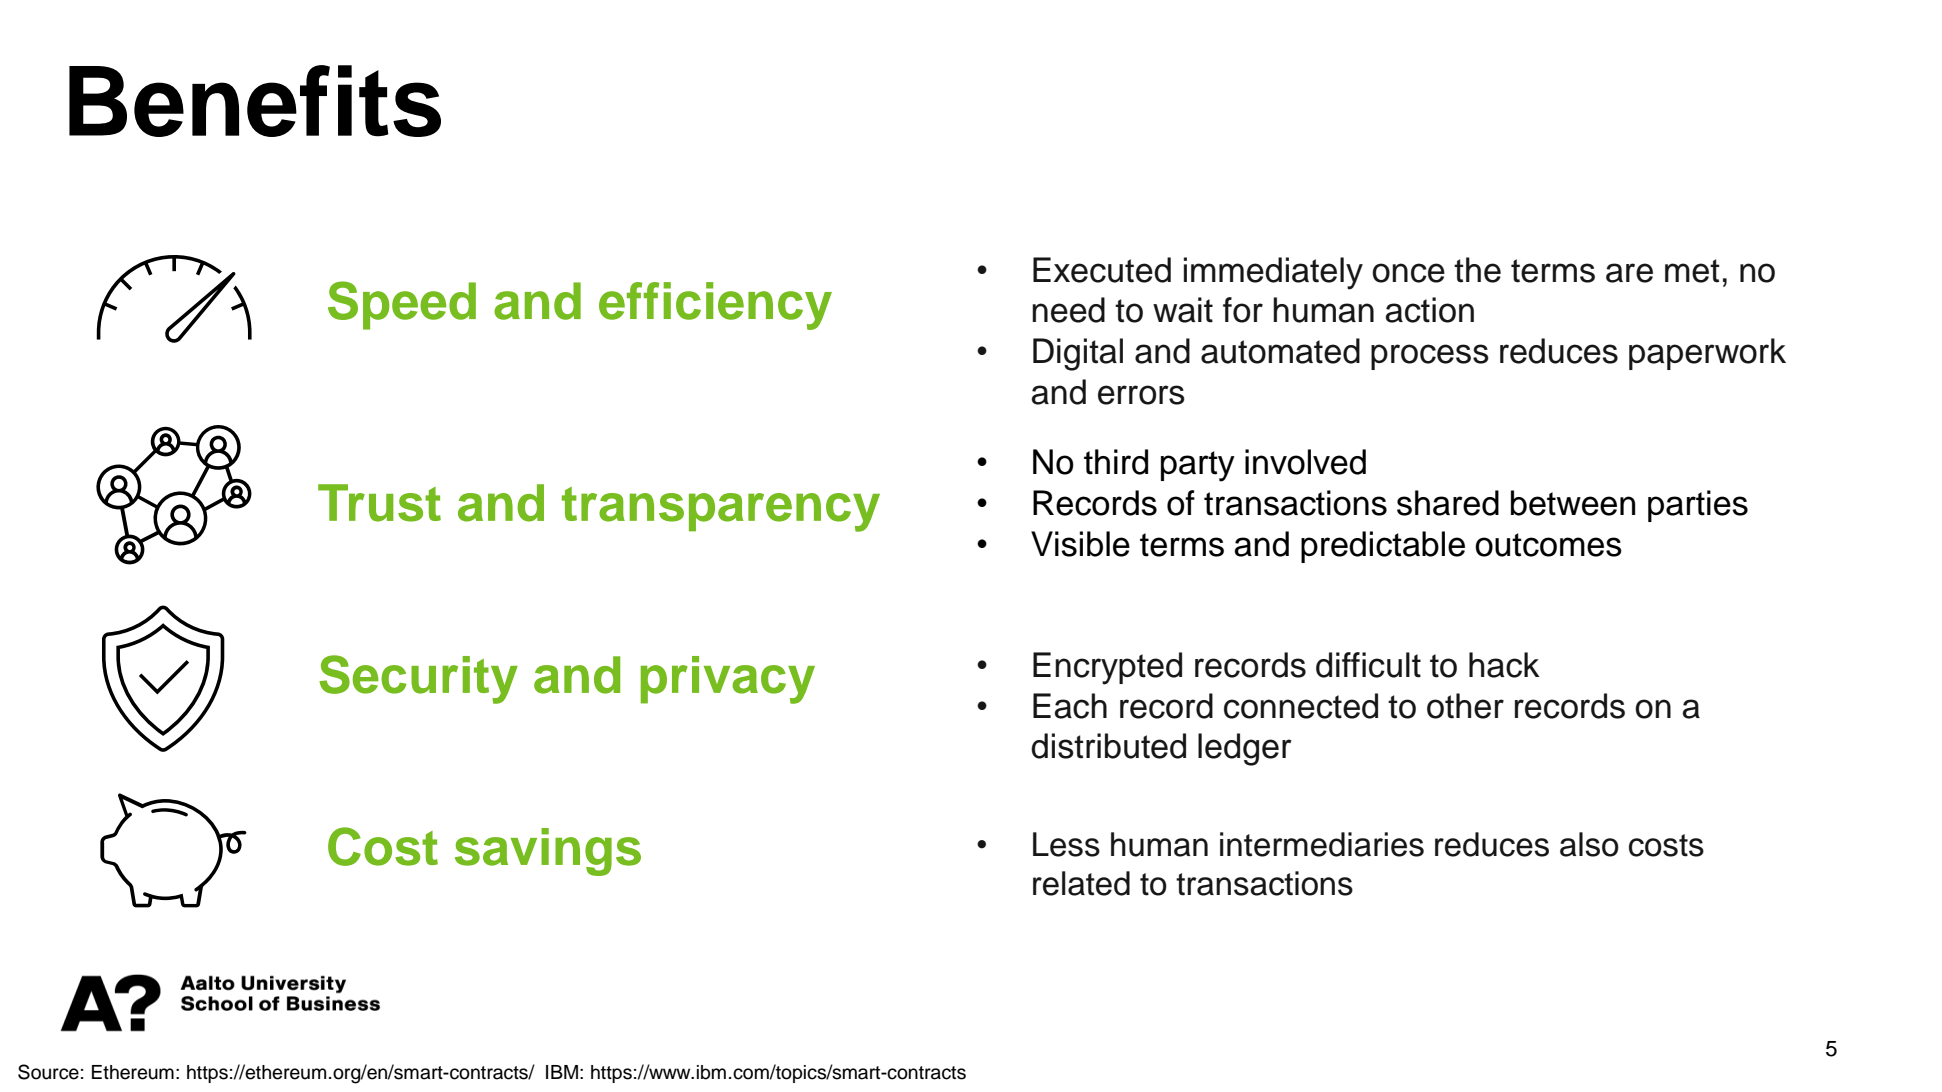 This page has width=1942, height=1092. Describe the element at coordinates (48, 1072) in the page. I see `Source` at that location.
